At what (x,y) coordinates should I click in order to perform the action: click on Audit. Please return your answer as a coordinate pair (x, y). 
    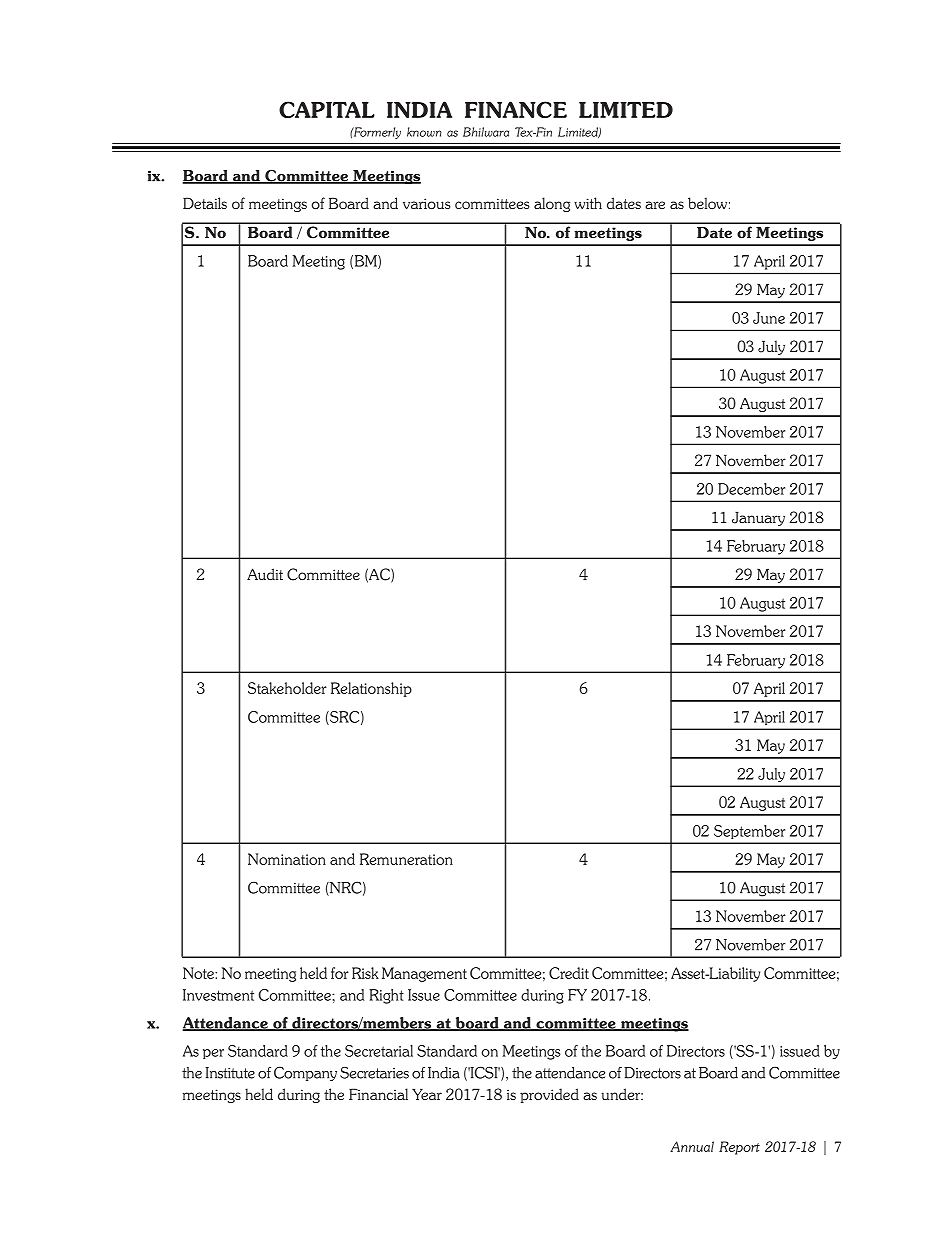
    Looking at the image, I should click on (265, 574).
